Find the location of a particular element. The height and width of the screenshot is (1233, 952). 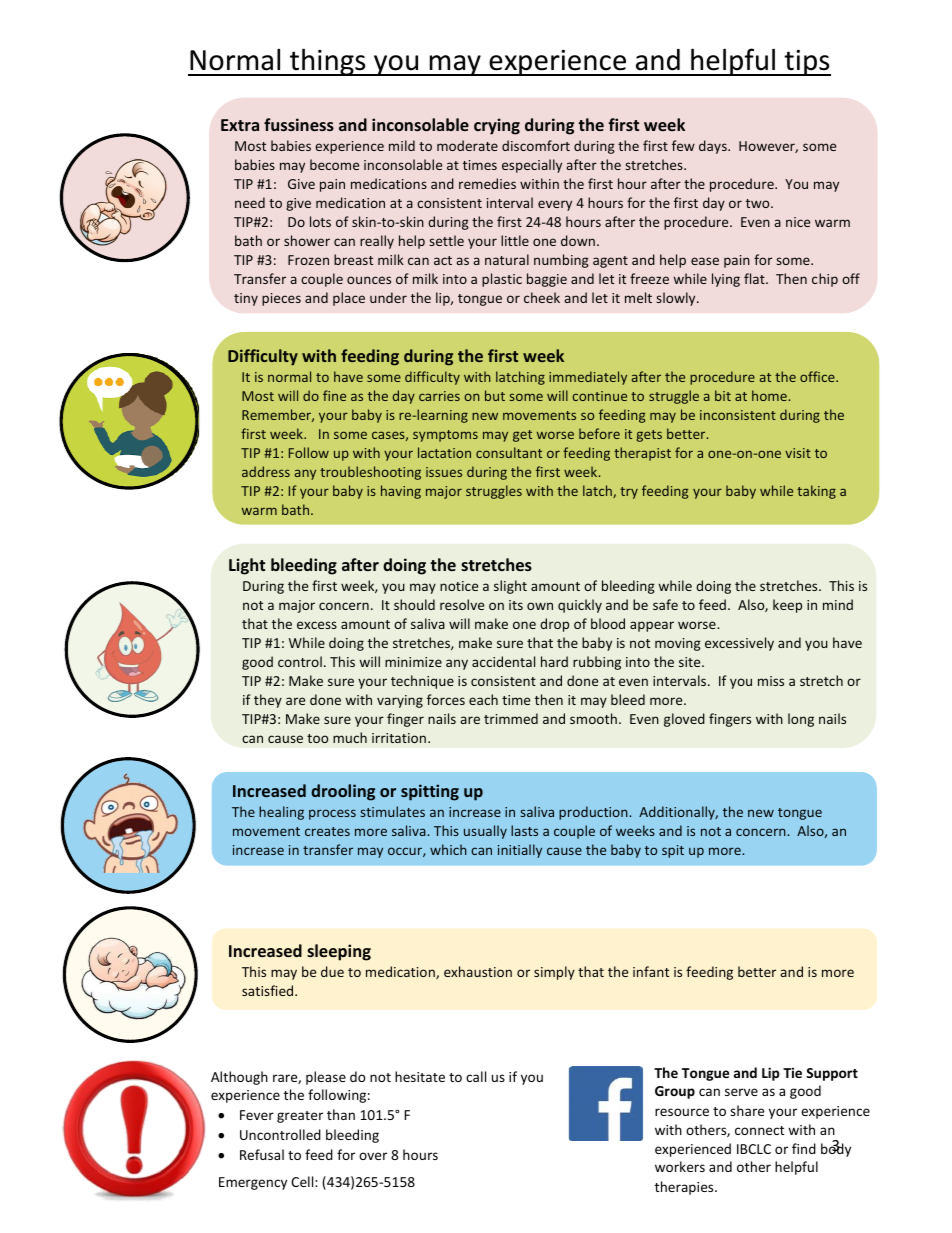

keep is located at coordinates (787, 606).
